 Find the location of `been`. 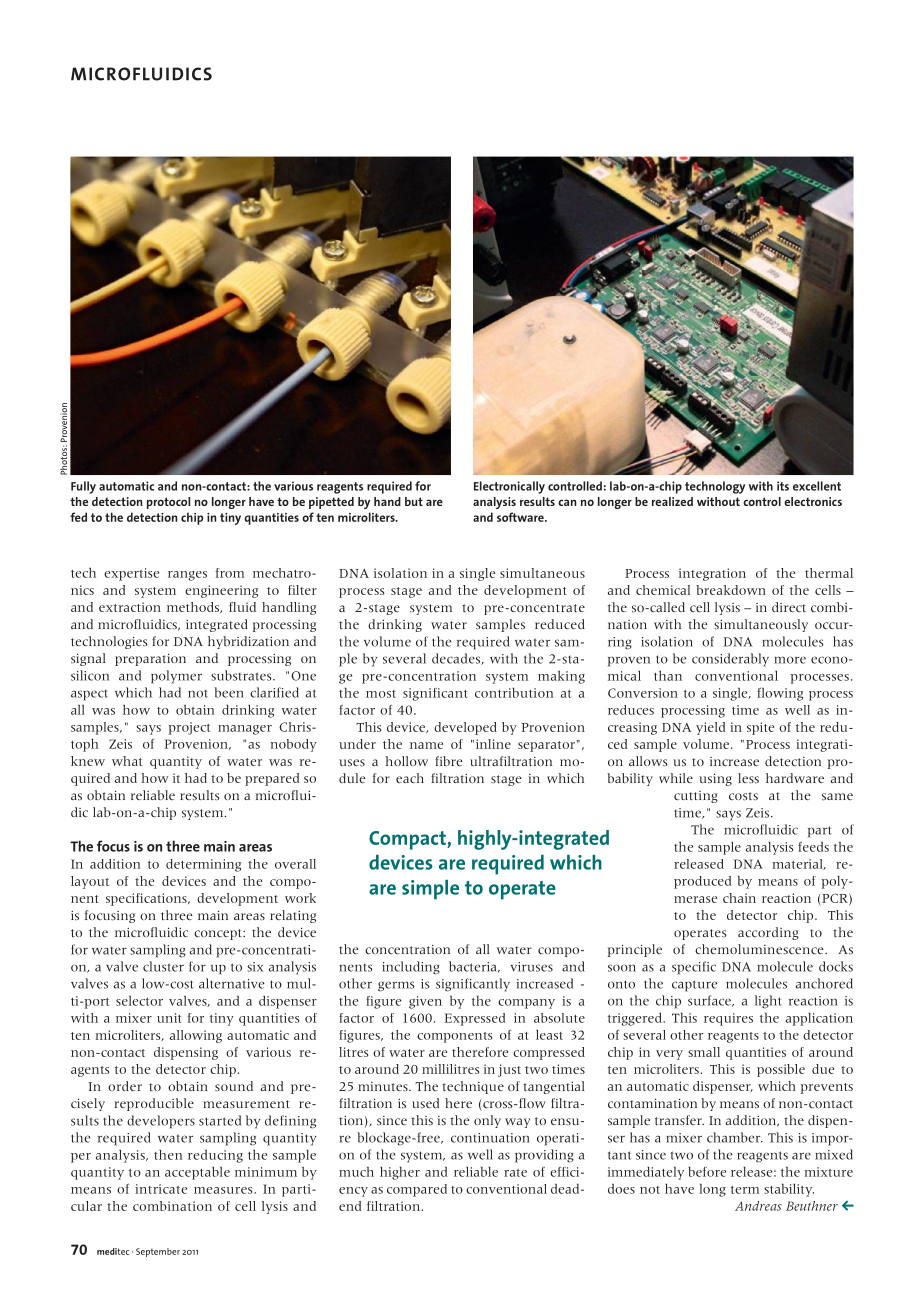

been is located at coordinates (229, 692).
